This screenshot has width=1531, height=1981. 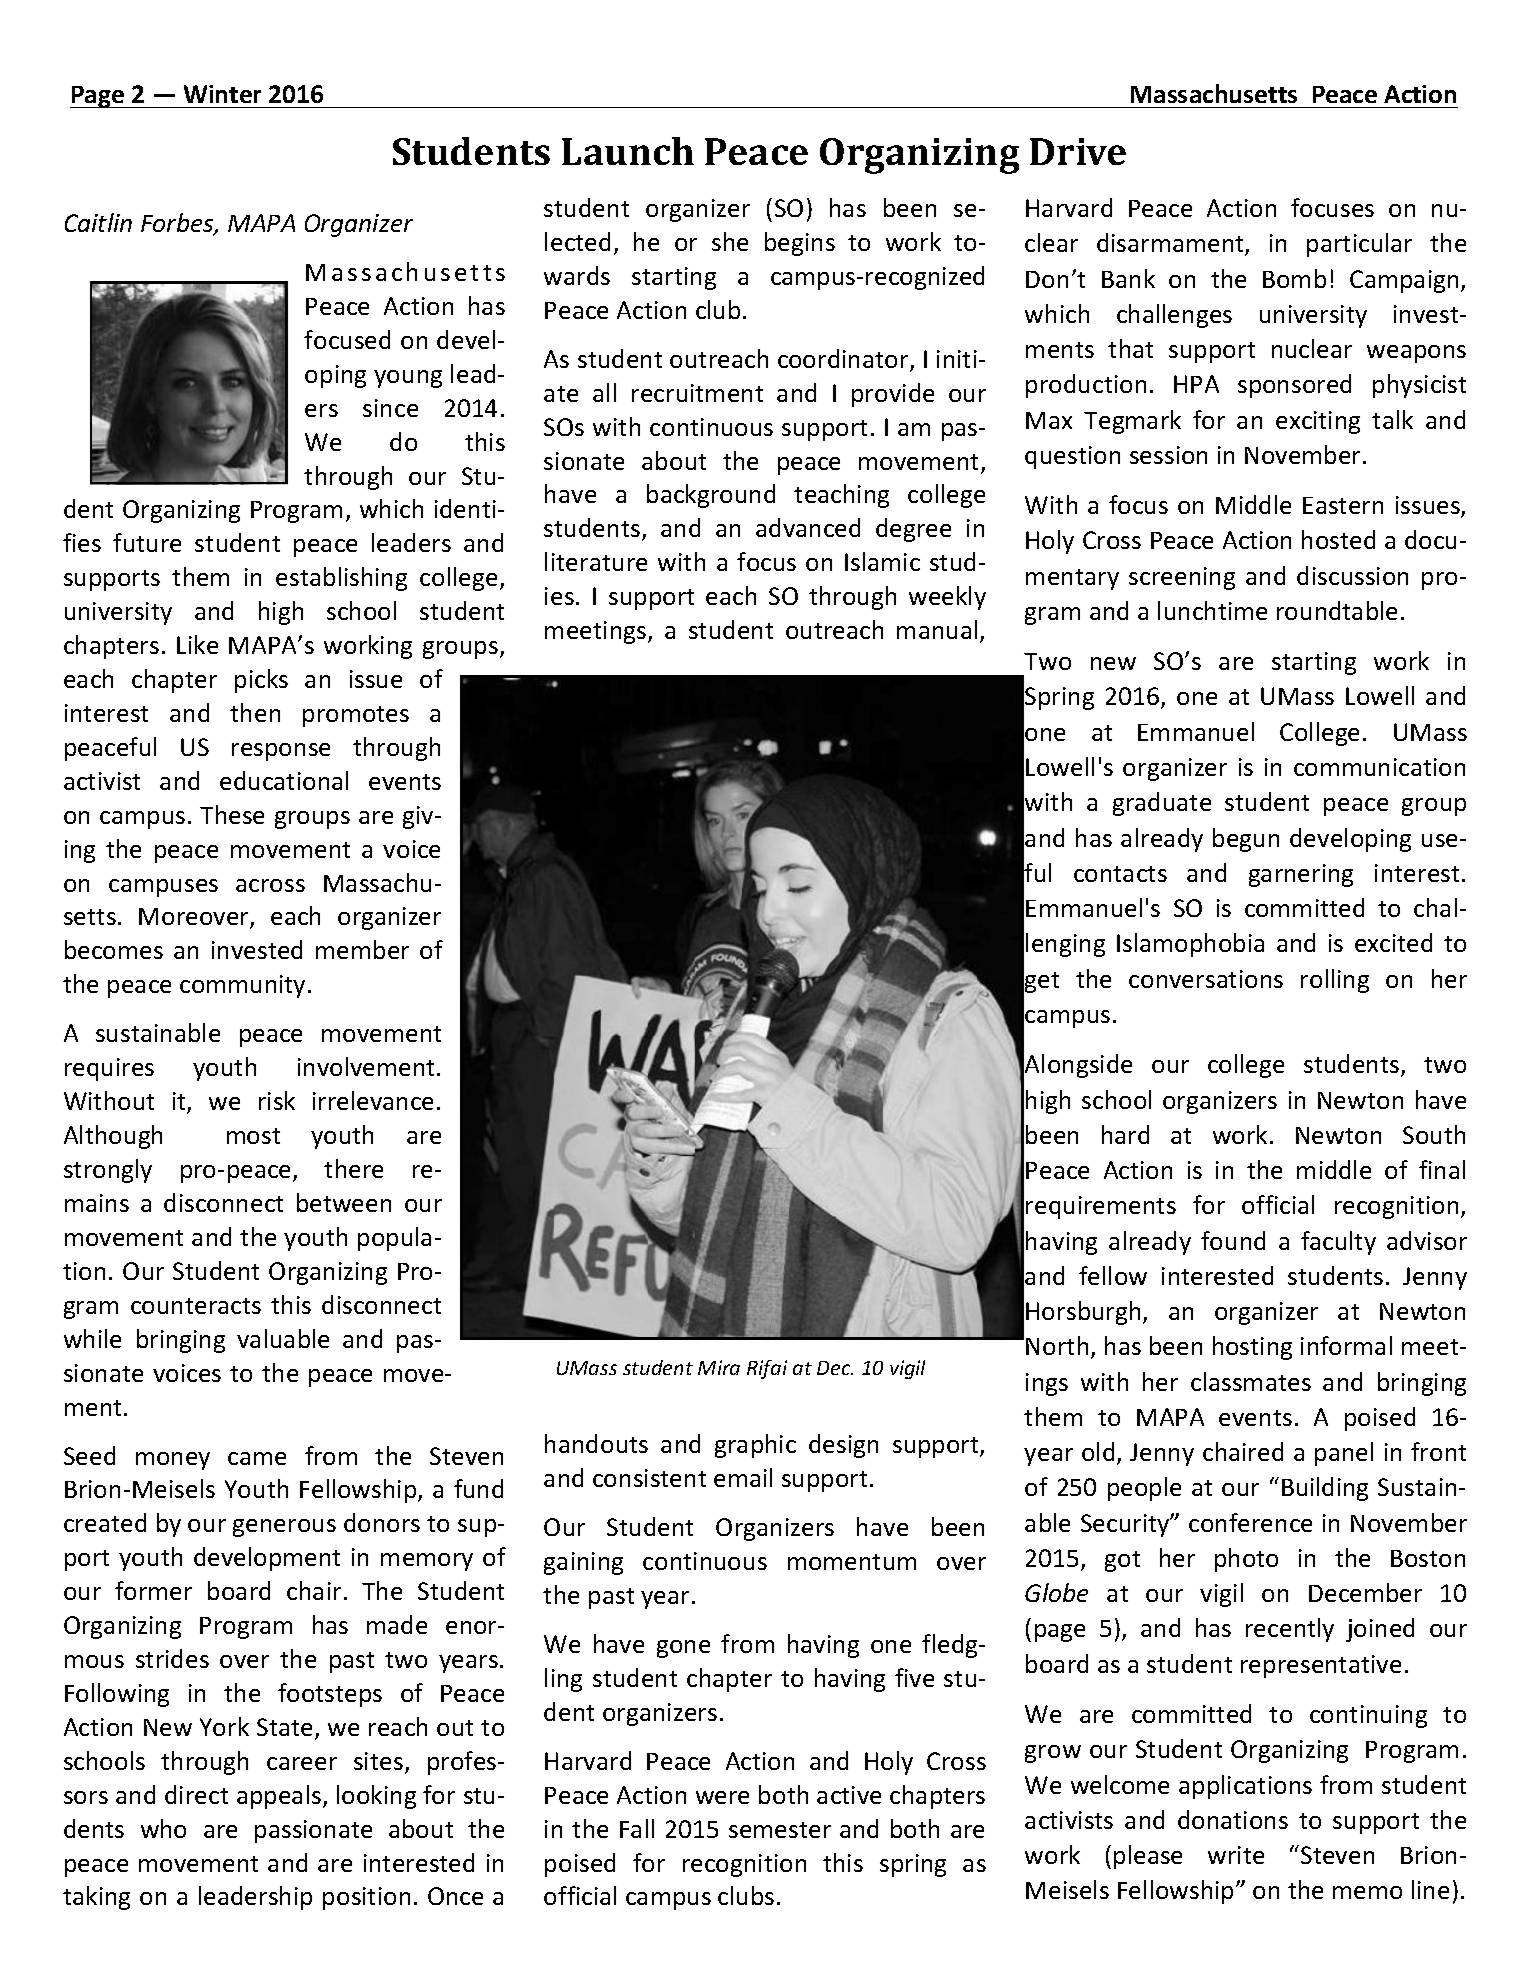 I want to click on Launch, so click(x=628, y=151).
